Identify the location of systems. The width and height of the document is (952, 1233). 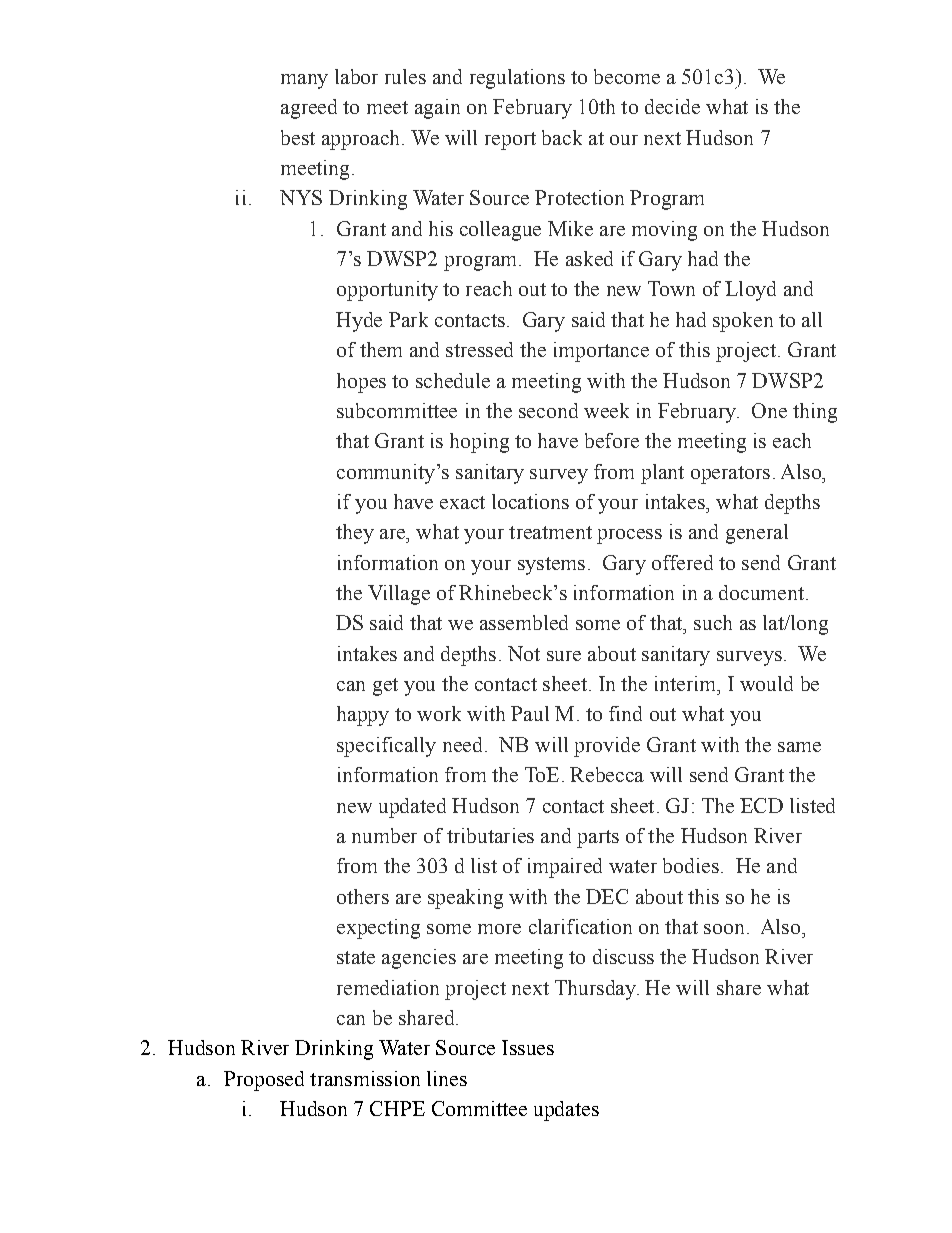
(551, 566).
